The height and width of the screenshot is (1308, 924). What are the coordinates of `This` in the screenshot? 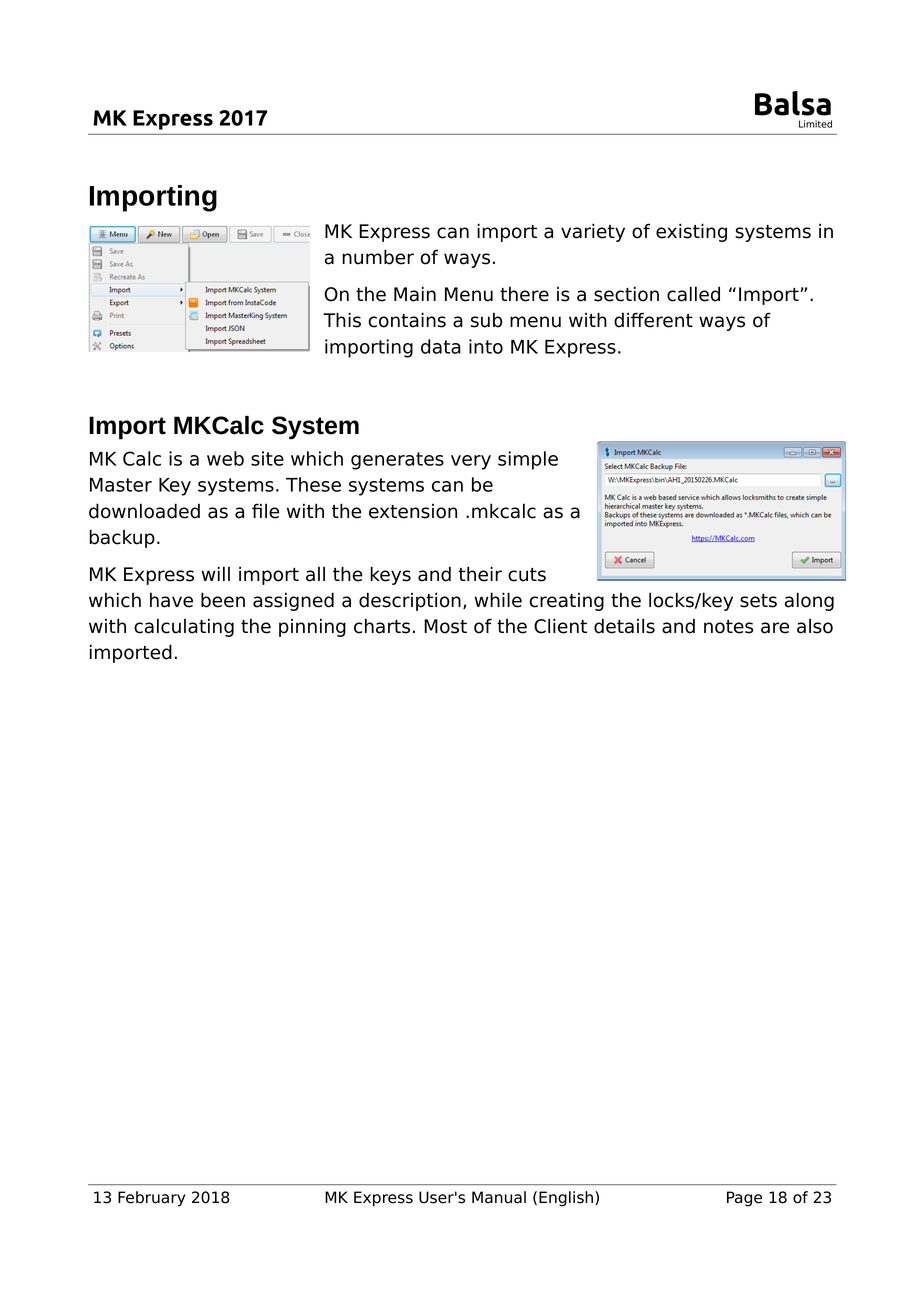 It's located at (342, 320).
